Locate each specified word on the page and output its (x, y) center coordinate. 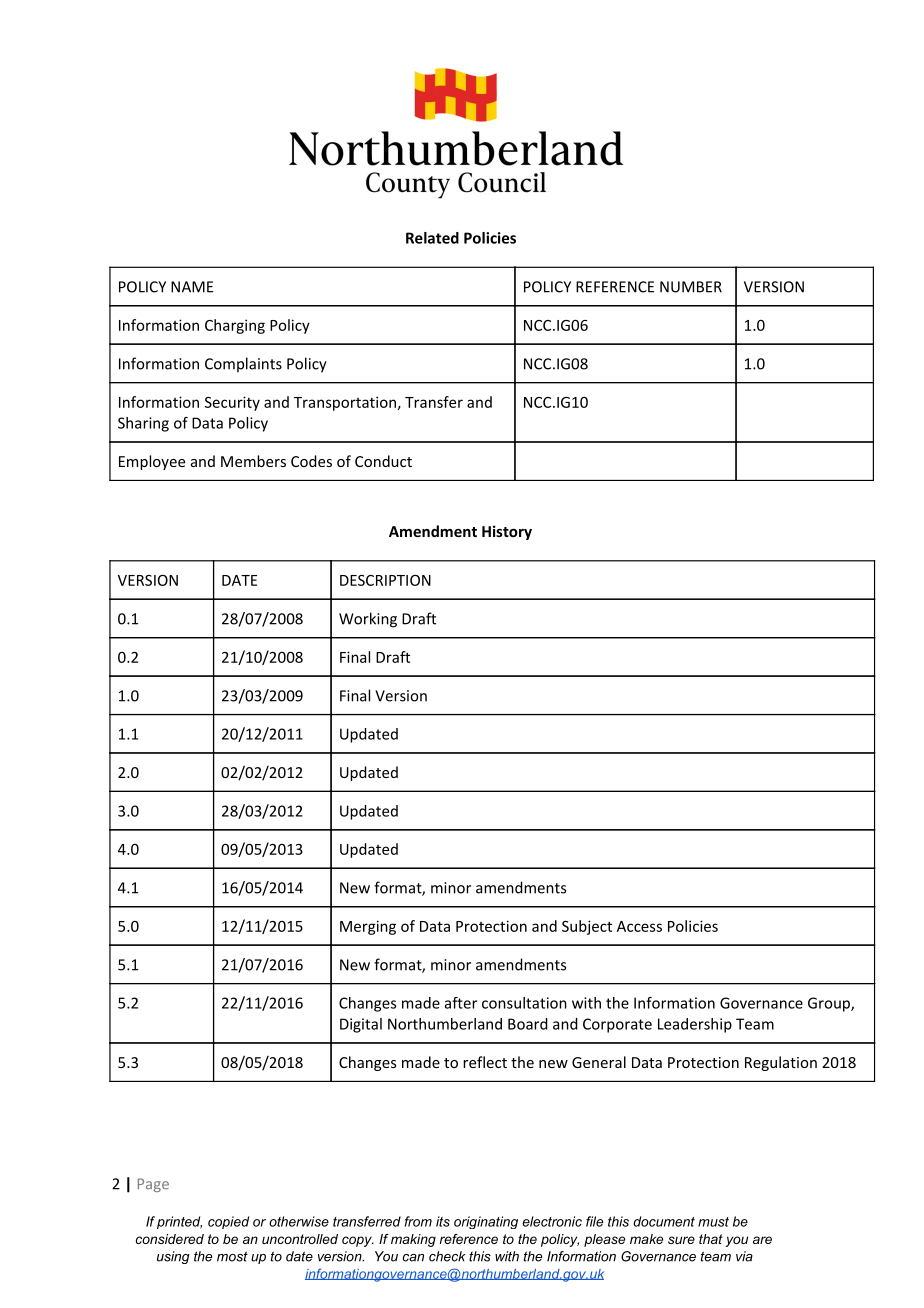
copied (228, 1222)
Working (368, 620)
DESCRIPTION (385, 580)
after (461, 1003)
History (507, 532)
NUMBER (691, 287)
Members (253, 461)
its (443, 1221)
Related (432, 238)
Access (639, 926)
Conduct (383, 461)
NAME (192, 287)
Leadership (695, 1025)
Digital (361, 1025)
